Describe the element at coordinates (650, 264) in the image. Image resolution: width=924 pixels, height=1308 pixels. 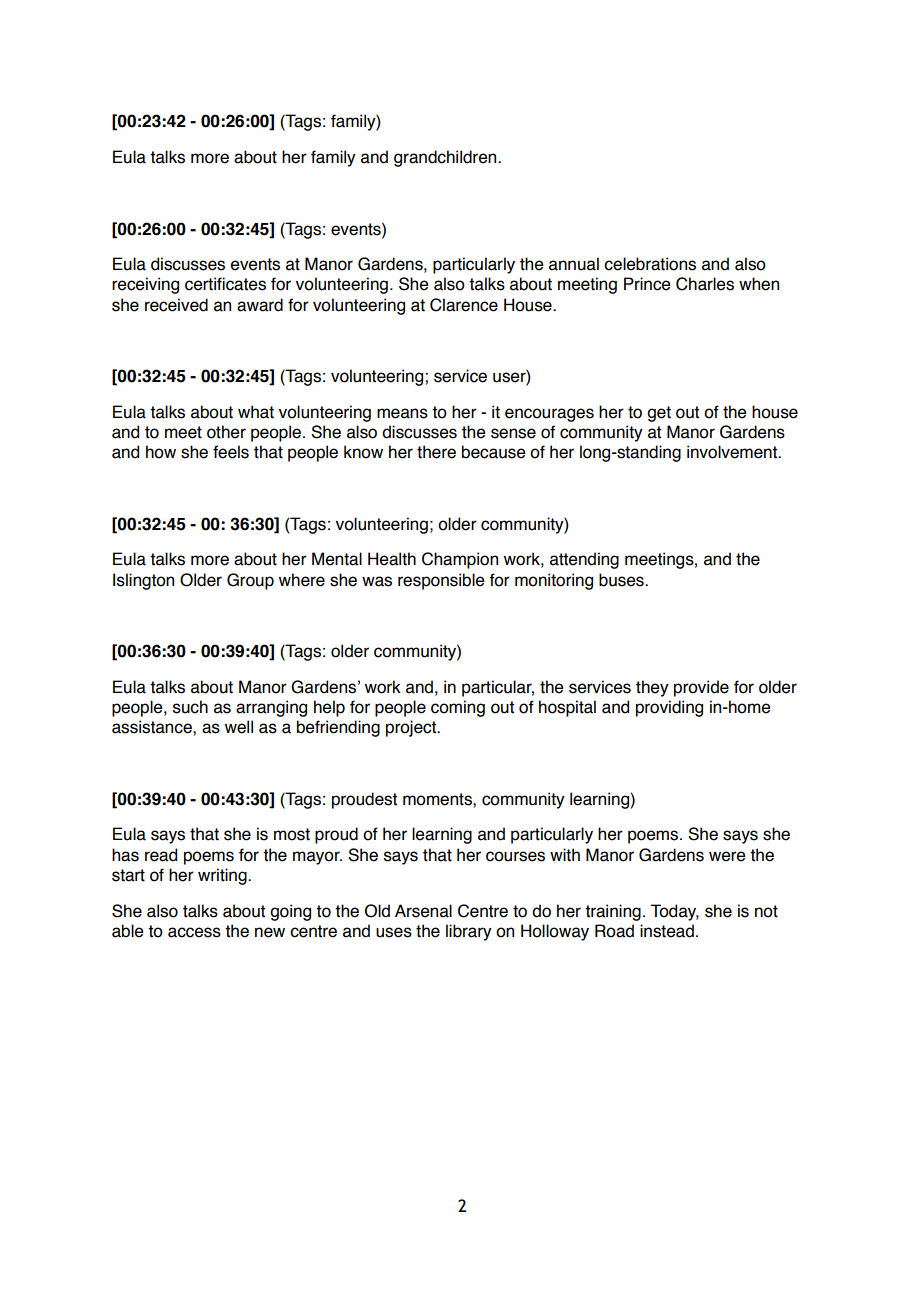
I see `celebrations` at that location.
